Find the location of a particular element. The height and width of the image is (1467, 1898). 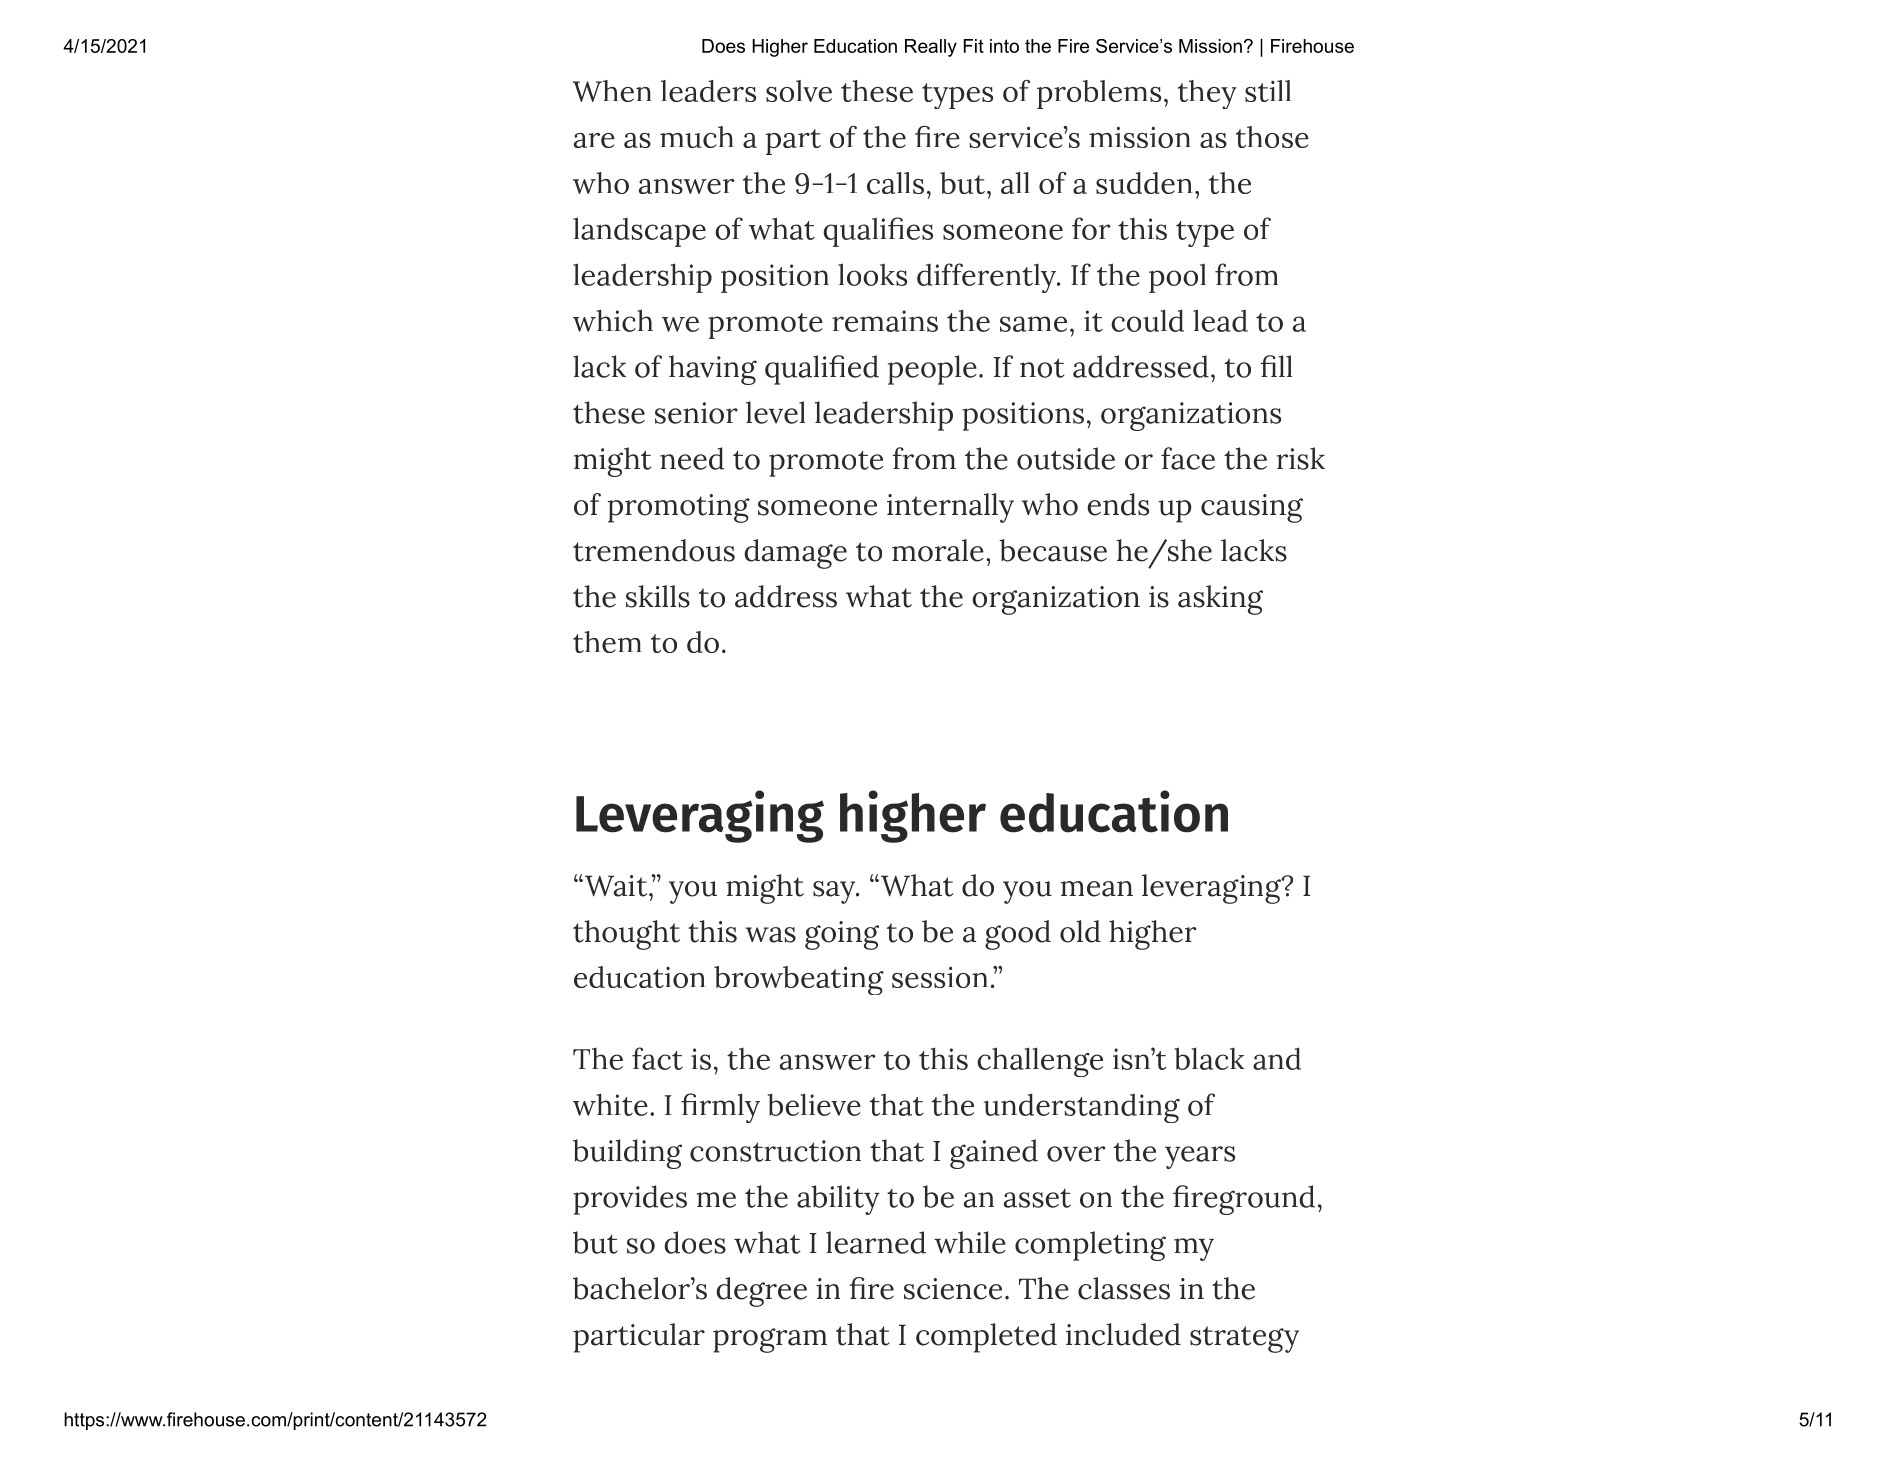

degree is located at coordinates (761, 1292).
